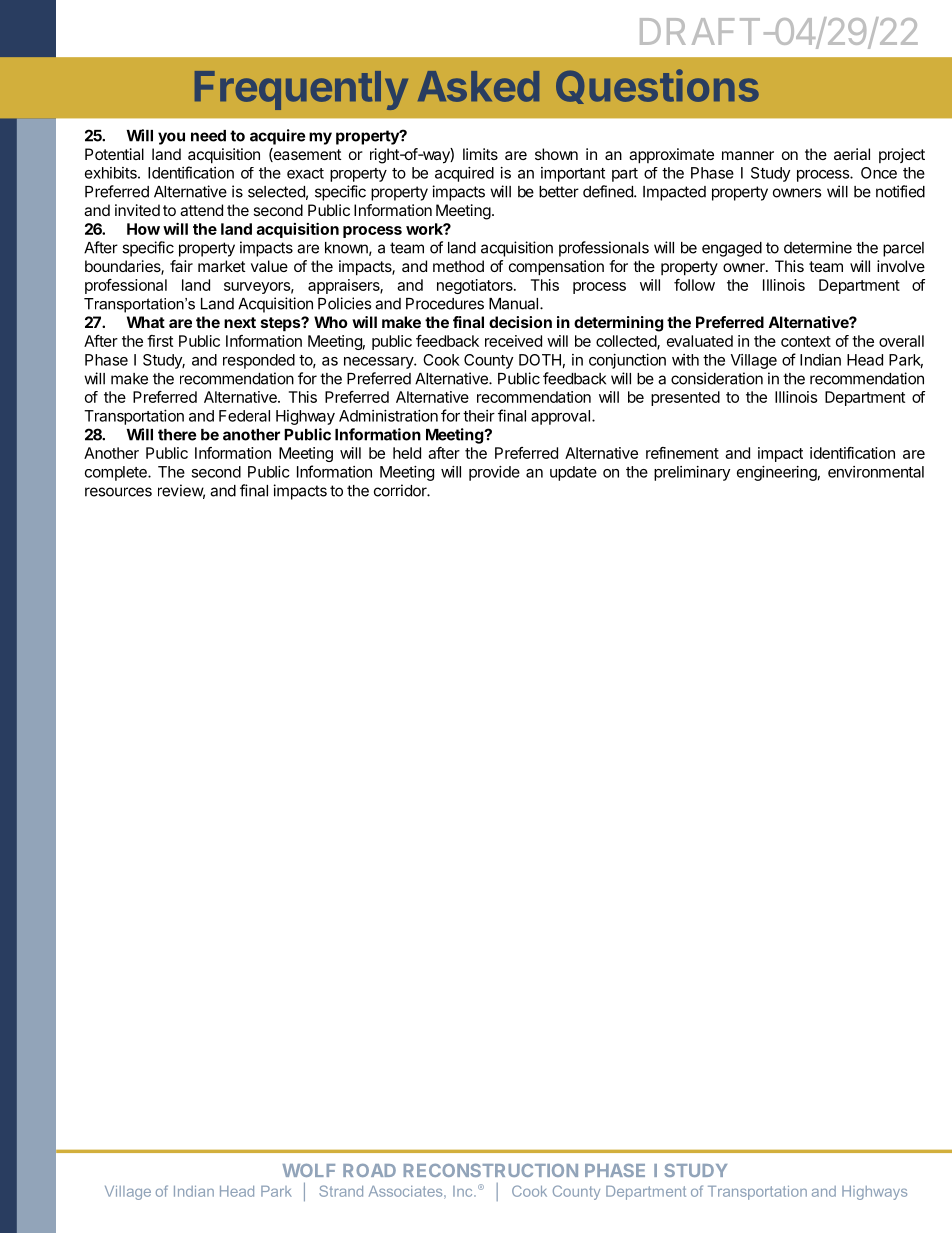 The width and height of the document is (952, 1233). What do you see at coordinates (208, 136) in the document?
I see `need` at bounding box center [208, 136].
